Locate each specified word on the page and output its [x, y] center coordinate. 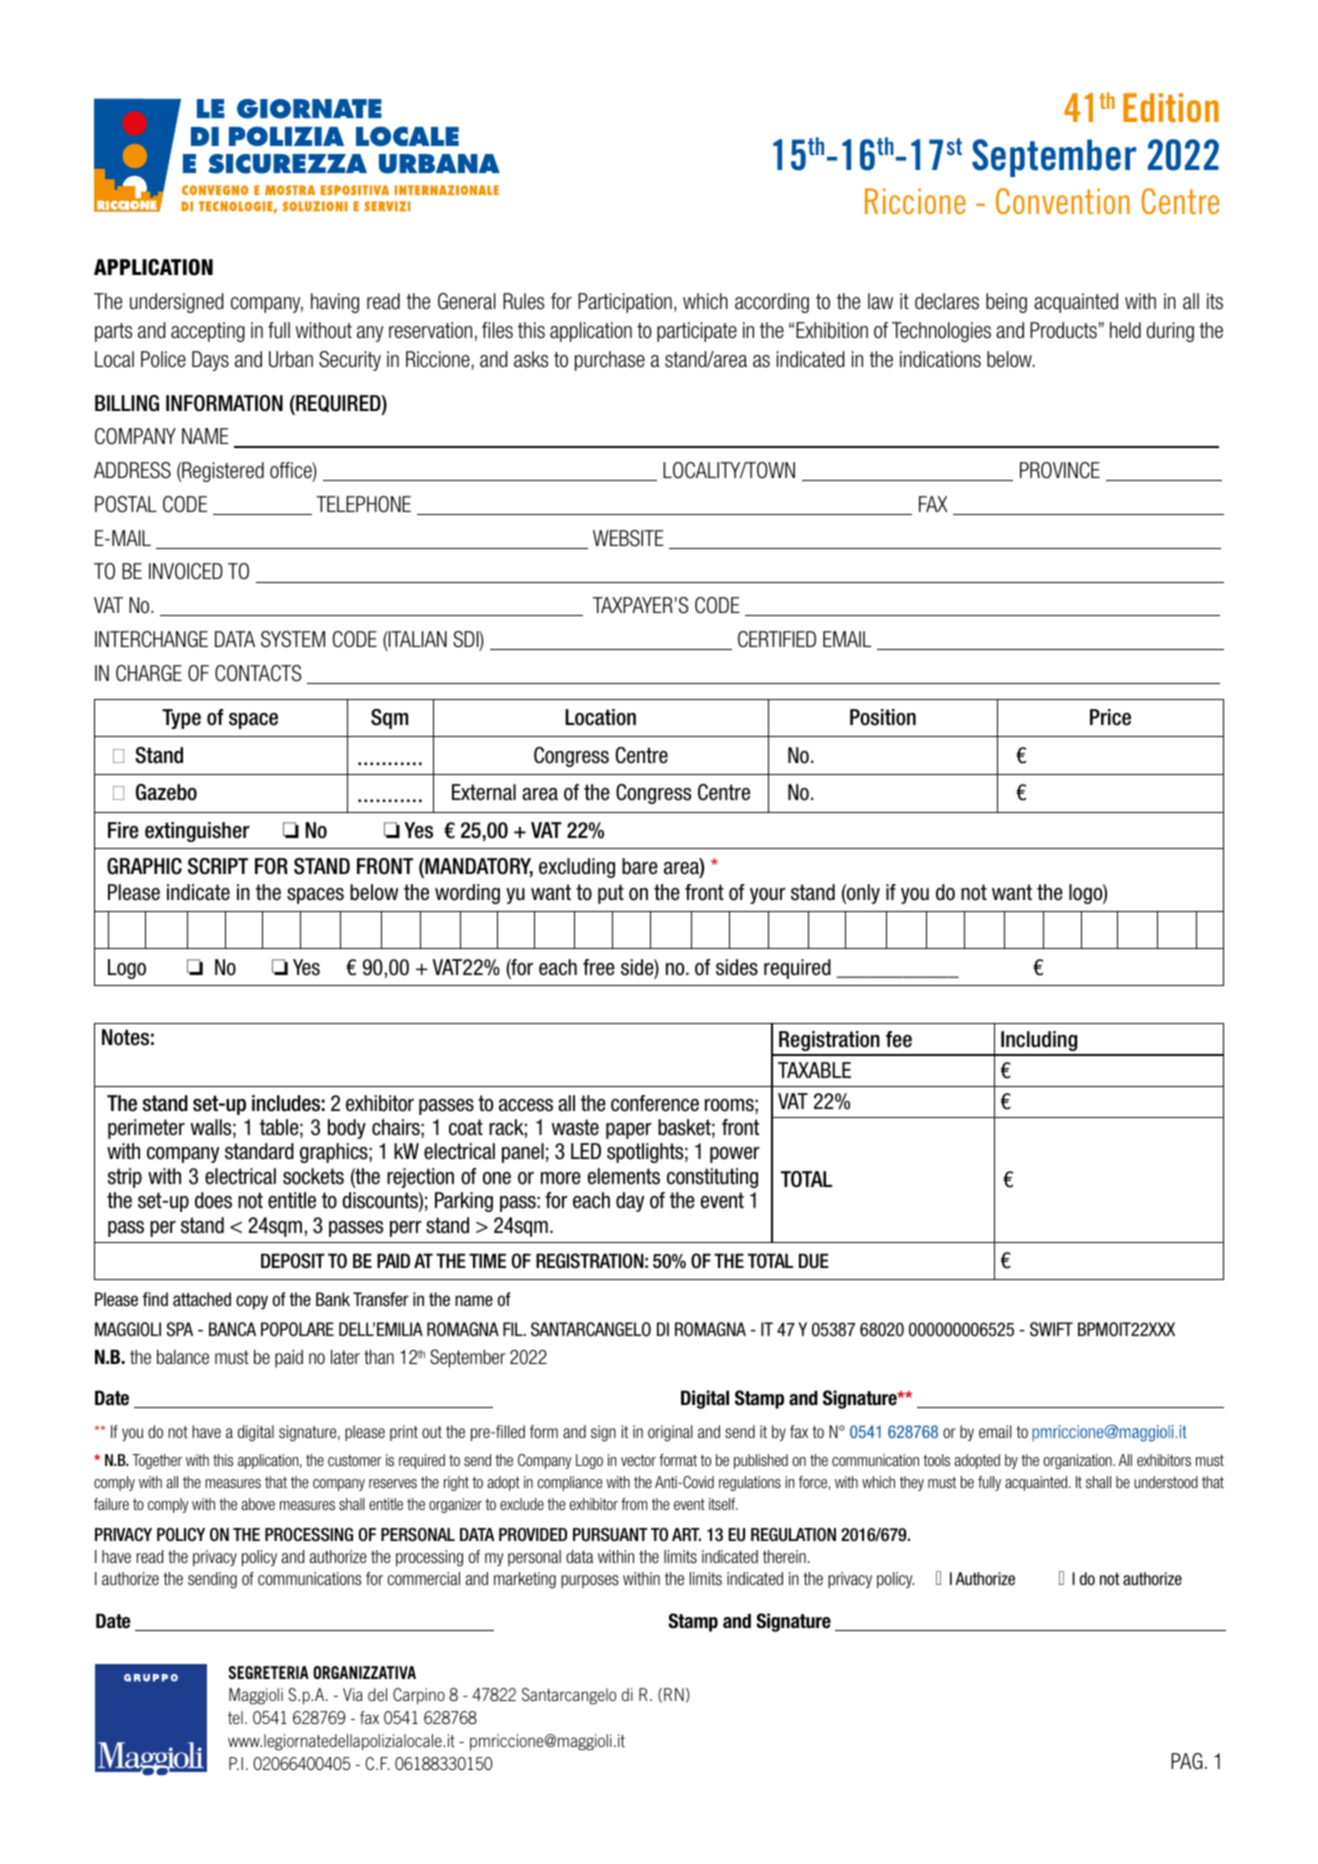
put [611, 894]
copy [252, 1302]
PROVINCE [1060, 470]
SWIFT [1051, 1329]
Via [353, 1694]
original [670, 1433]
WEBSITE [628, 538]
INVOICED [186, 571]
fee [899, 1039]
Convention [1063, 201]
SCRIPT [218, 866]
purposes [590, 1581]
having [335, 303]
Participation [625, 303]
